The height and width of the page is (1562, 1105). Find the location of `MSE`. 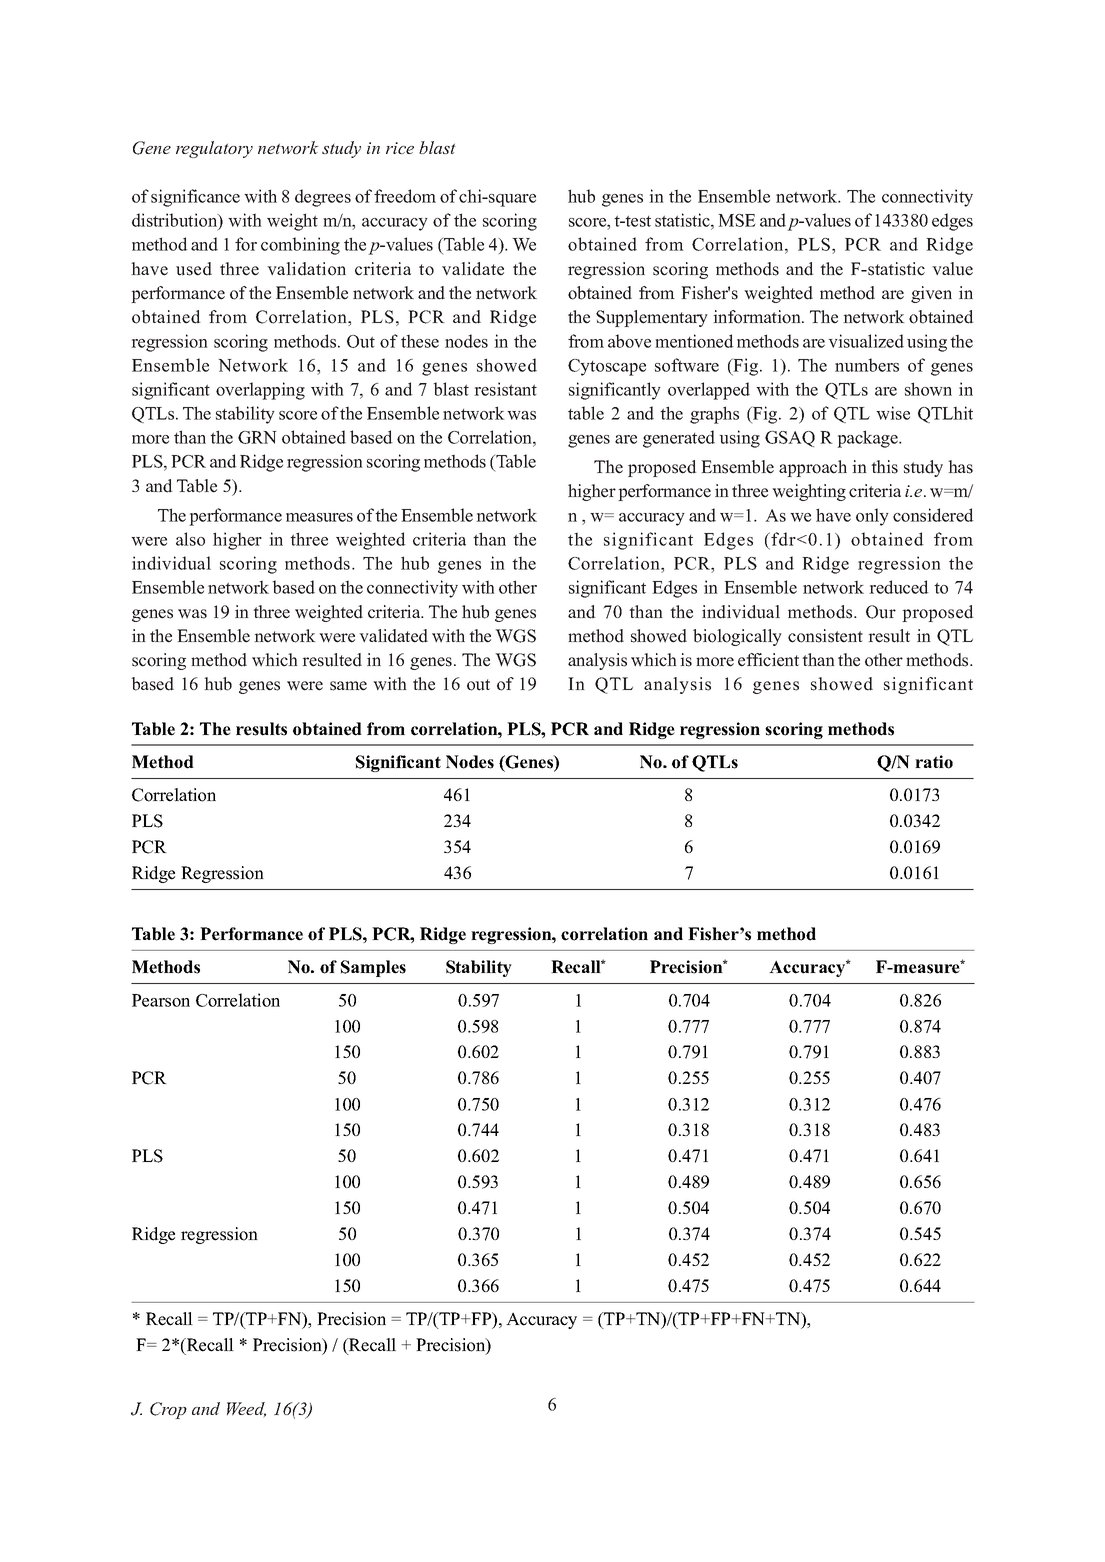

MSE is located at coordinates (736, 220).
